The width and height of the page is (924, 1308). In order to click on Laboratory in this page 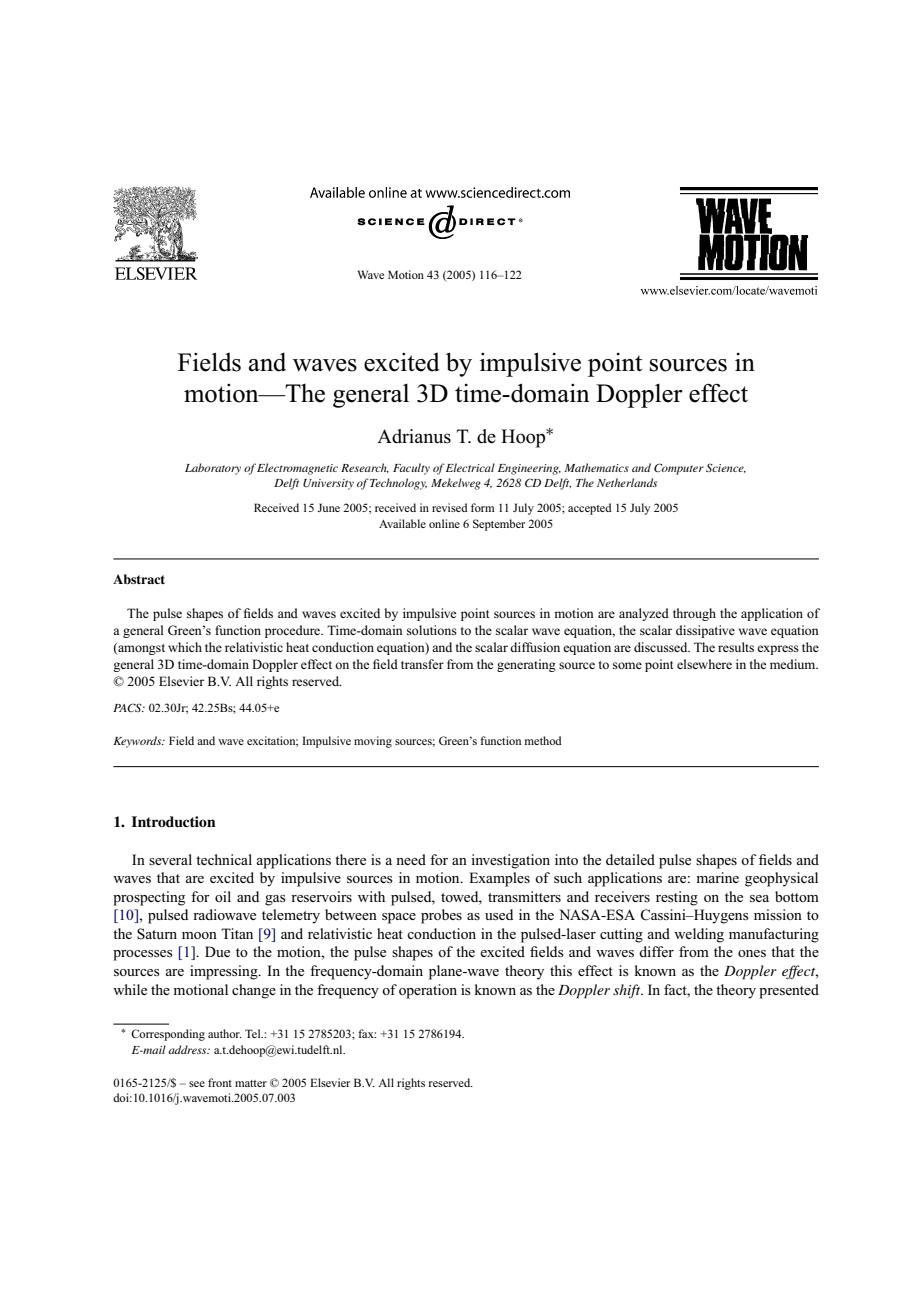, I will do `click(213, 469)`.
